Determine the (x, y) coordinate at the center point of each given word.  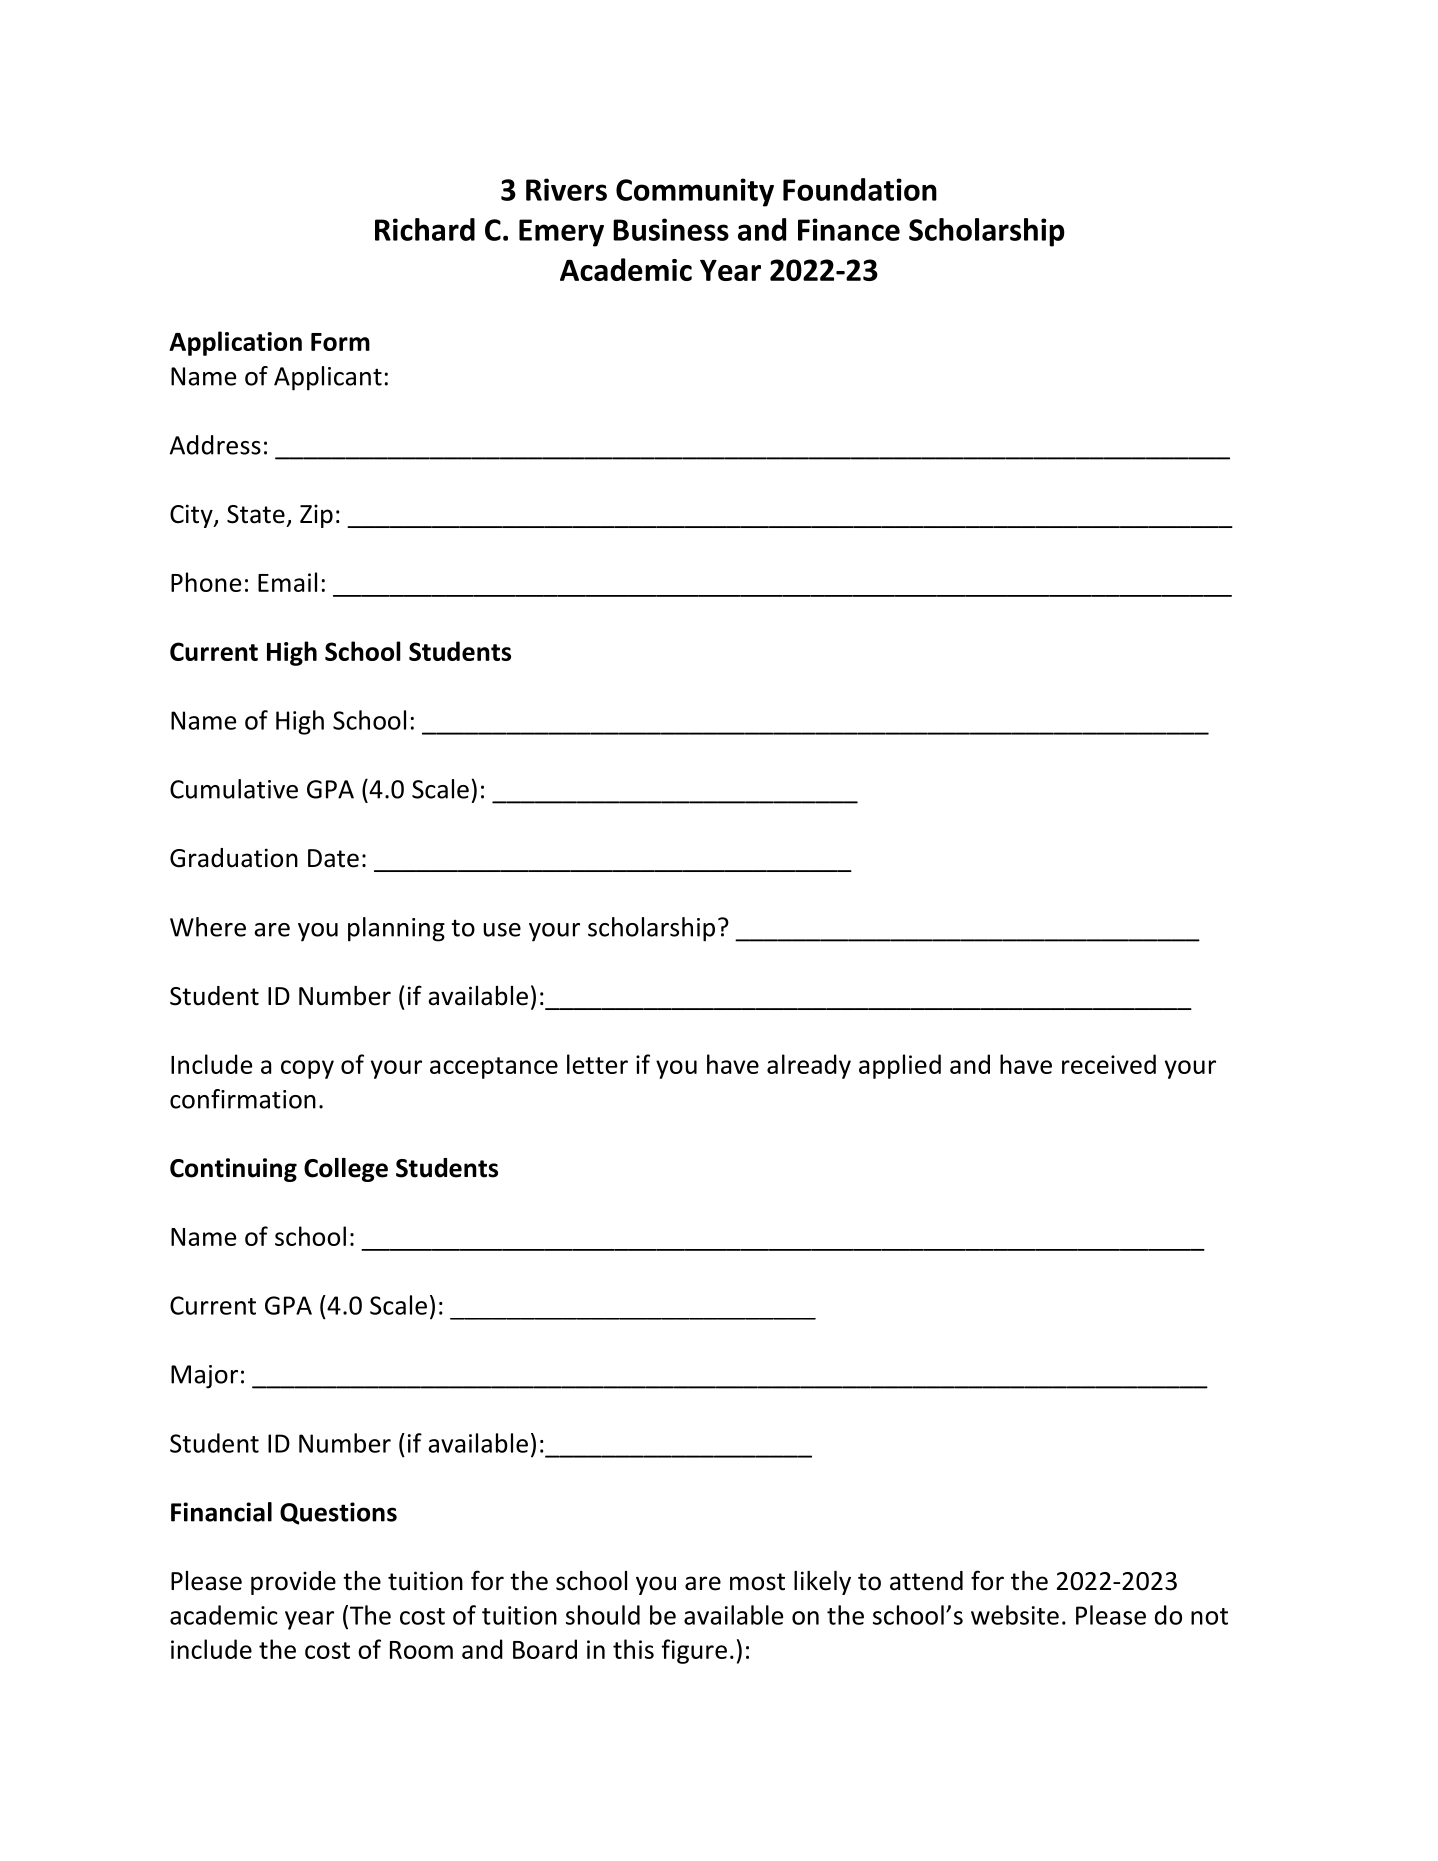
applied (900, 1066)
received (1109, 1064)
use (502, 930)
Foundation (860, 189)
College (346, 1170)
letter (597, 1064)
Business (671, 229)
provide (293, 1583)
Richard (425, 229)
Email (287, 582)
